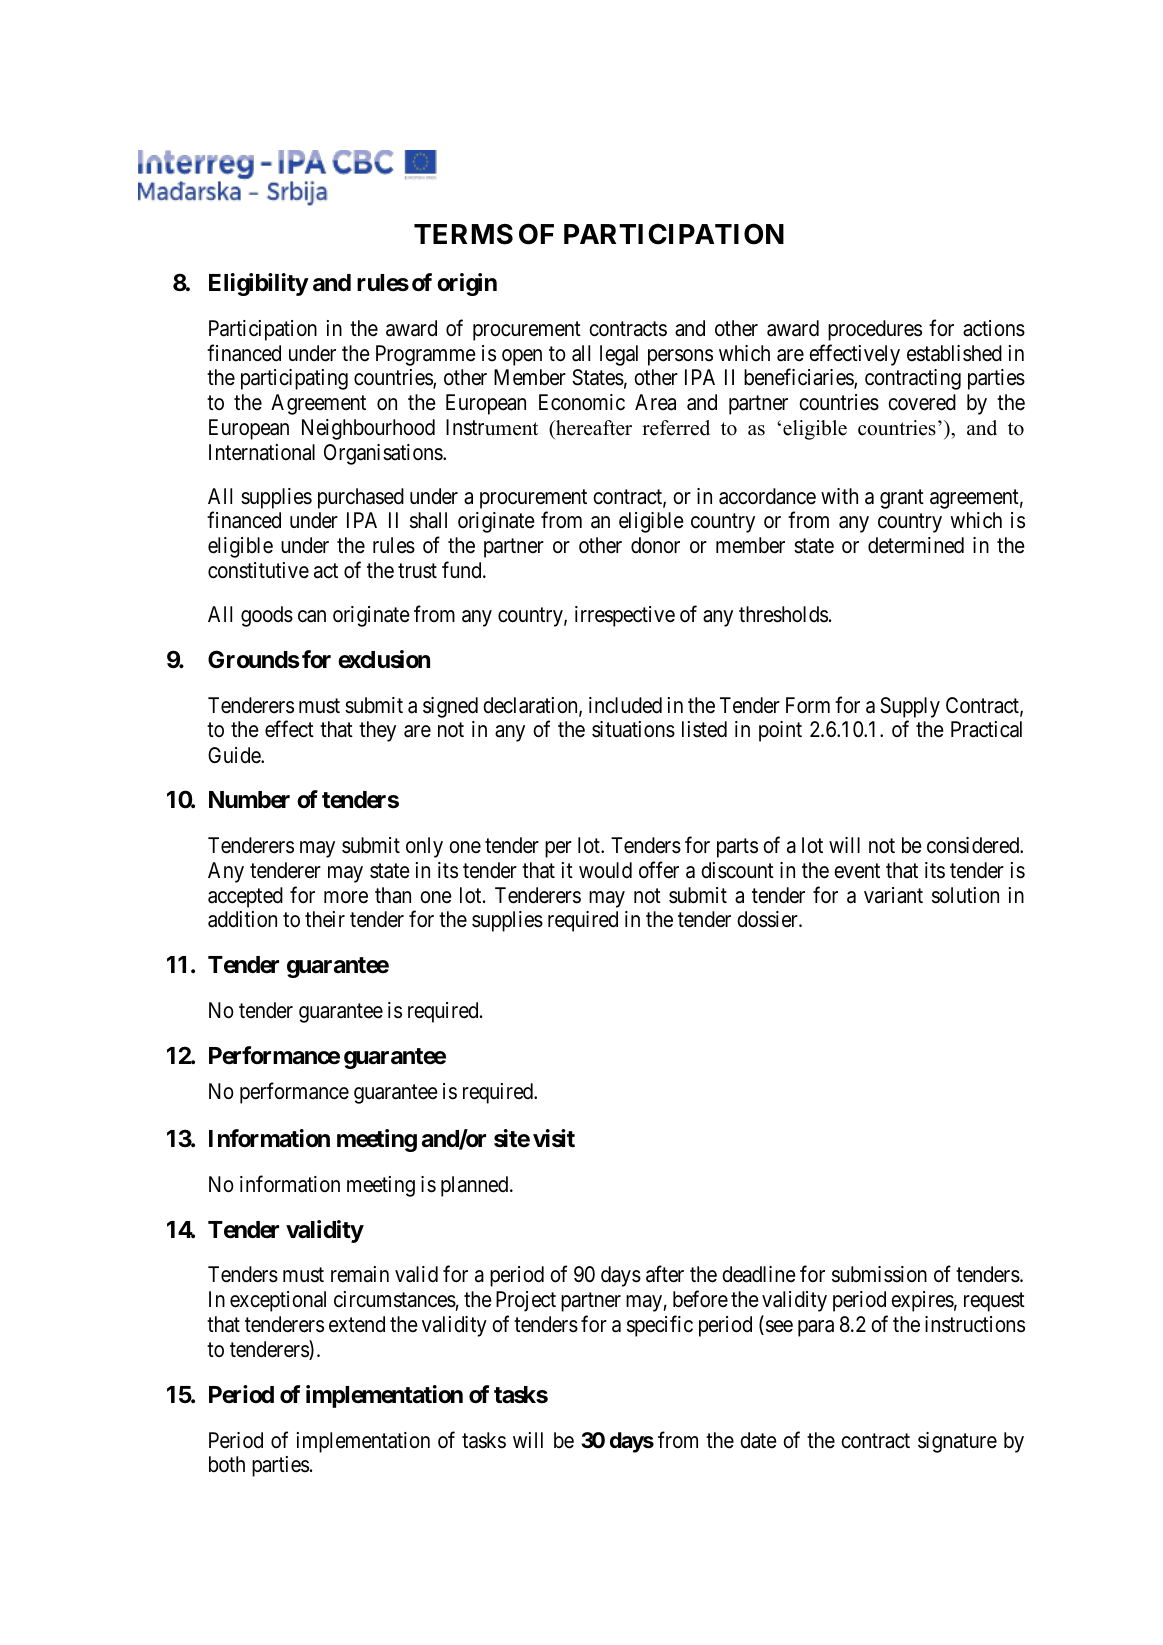 This screenshot has height=1645, width=1163. What do you see at coordinates (605, 870) in the screenshot?
I see `would` at bounding box center [605, 870].
